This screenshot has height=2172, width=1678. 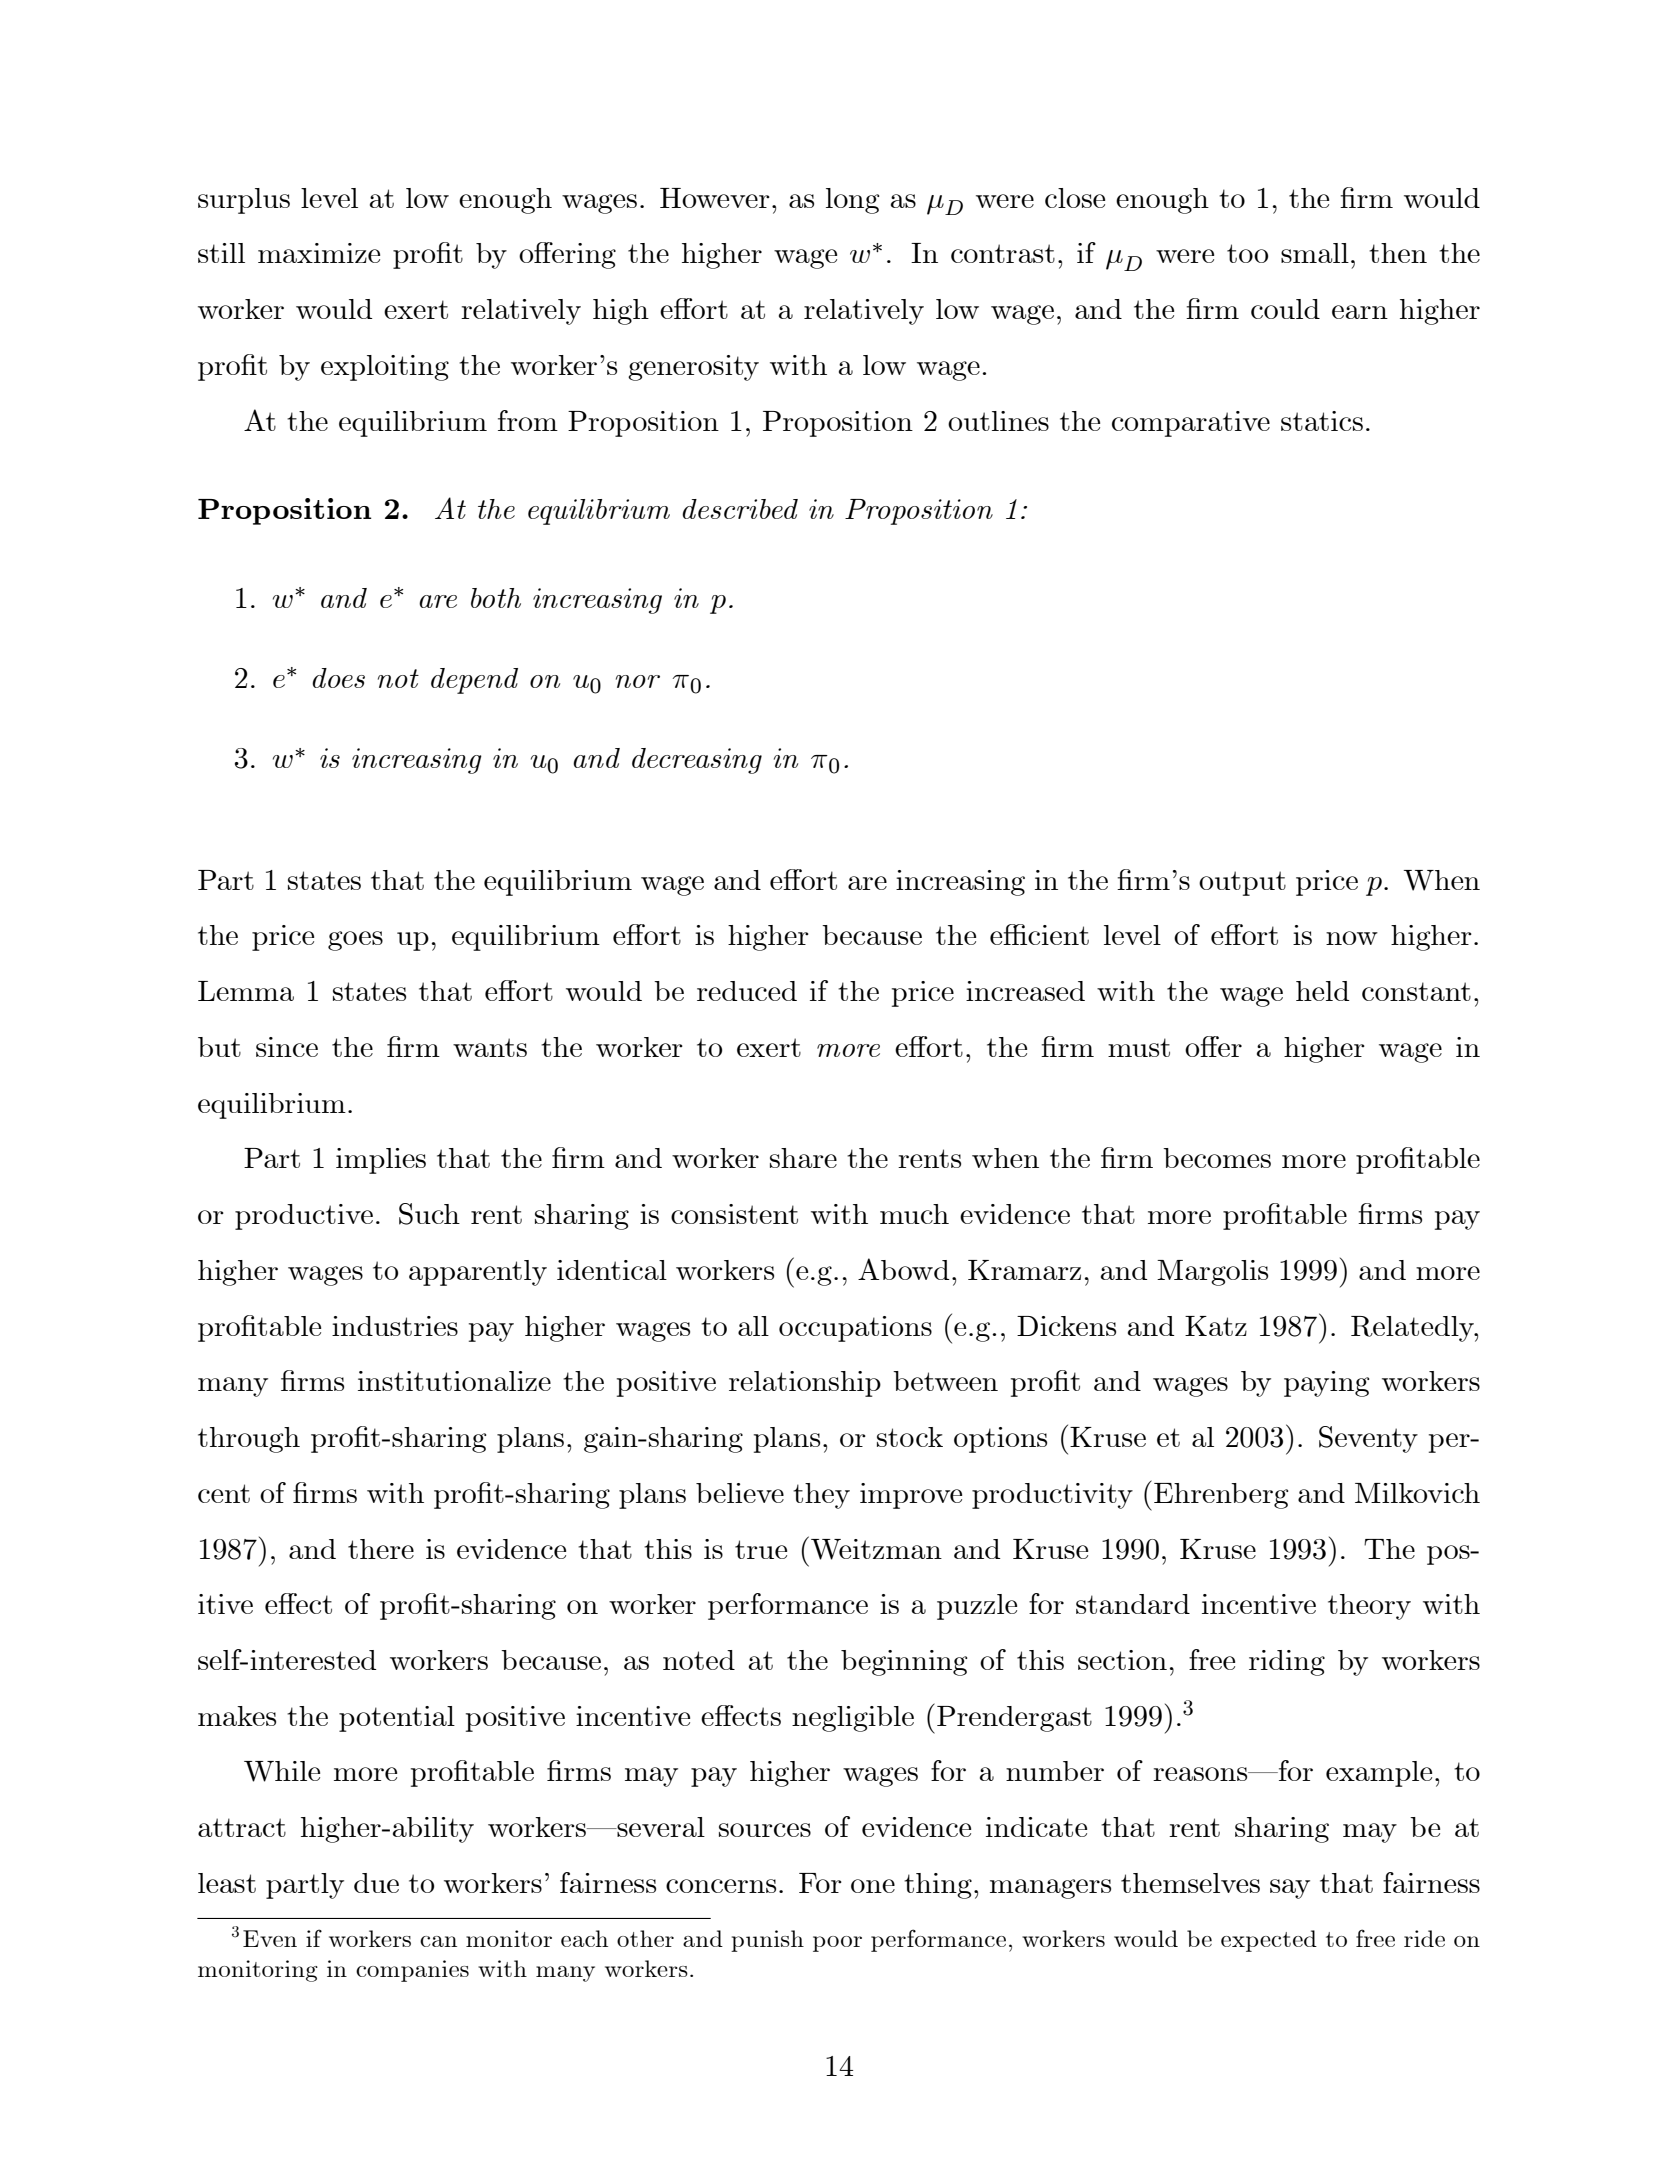 What do you see at coordinates (697, 761) in the screenshot?
I see `decreasing` at bounding box center [697, 761].
